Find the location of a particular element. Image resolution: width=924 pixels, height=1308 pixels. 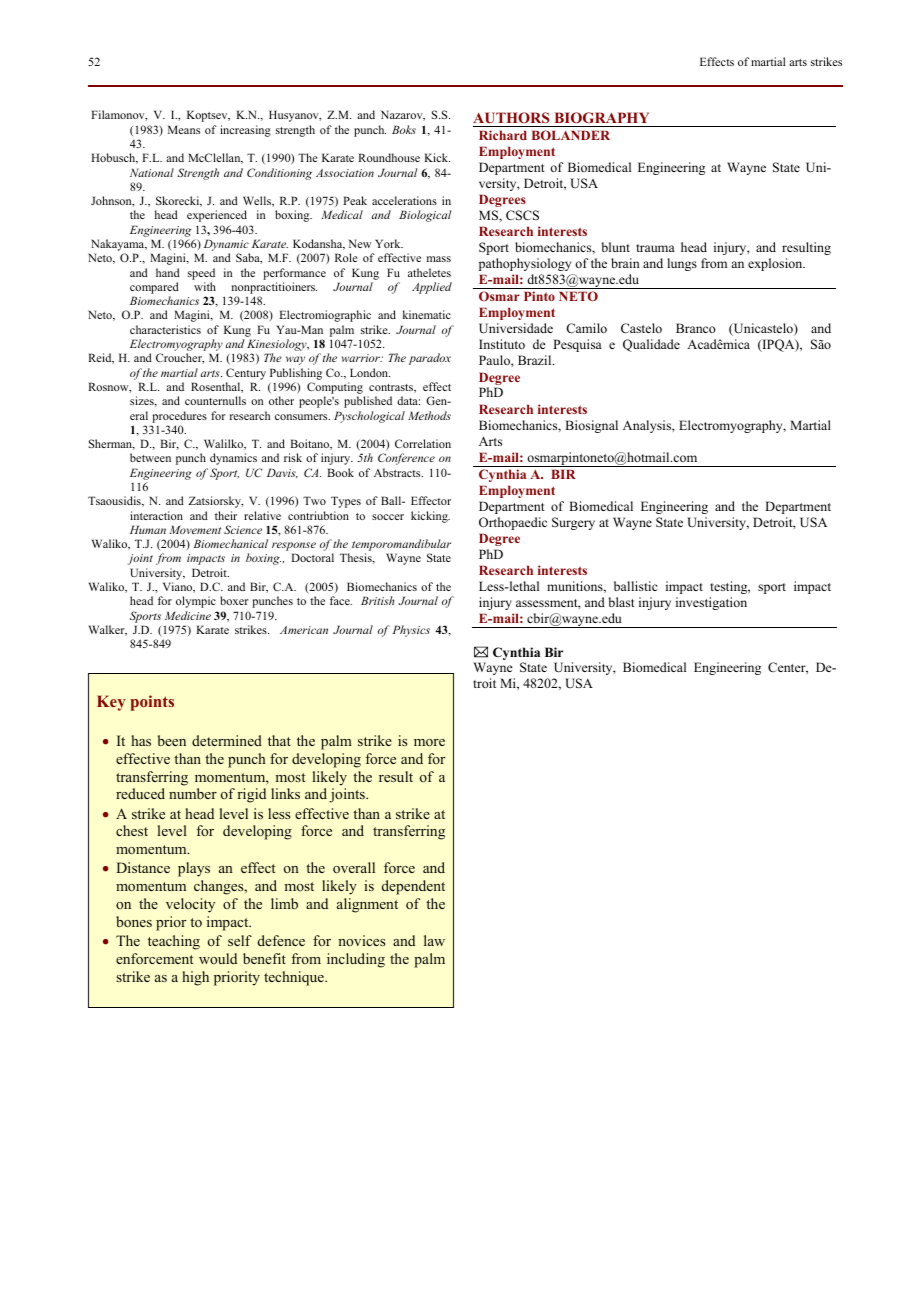

teaching is located at coordinates (174, 942).
